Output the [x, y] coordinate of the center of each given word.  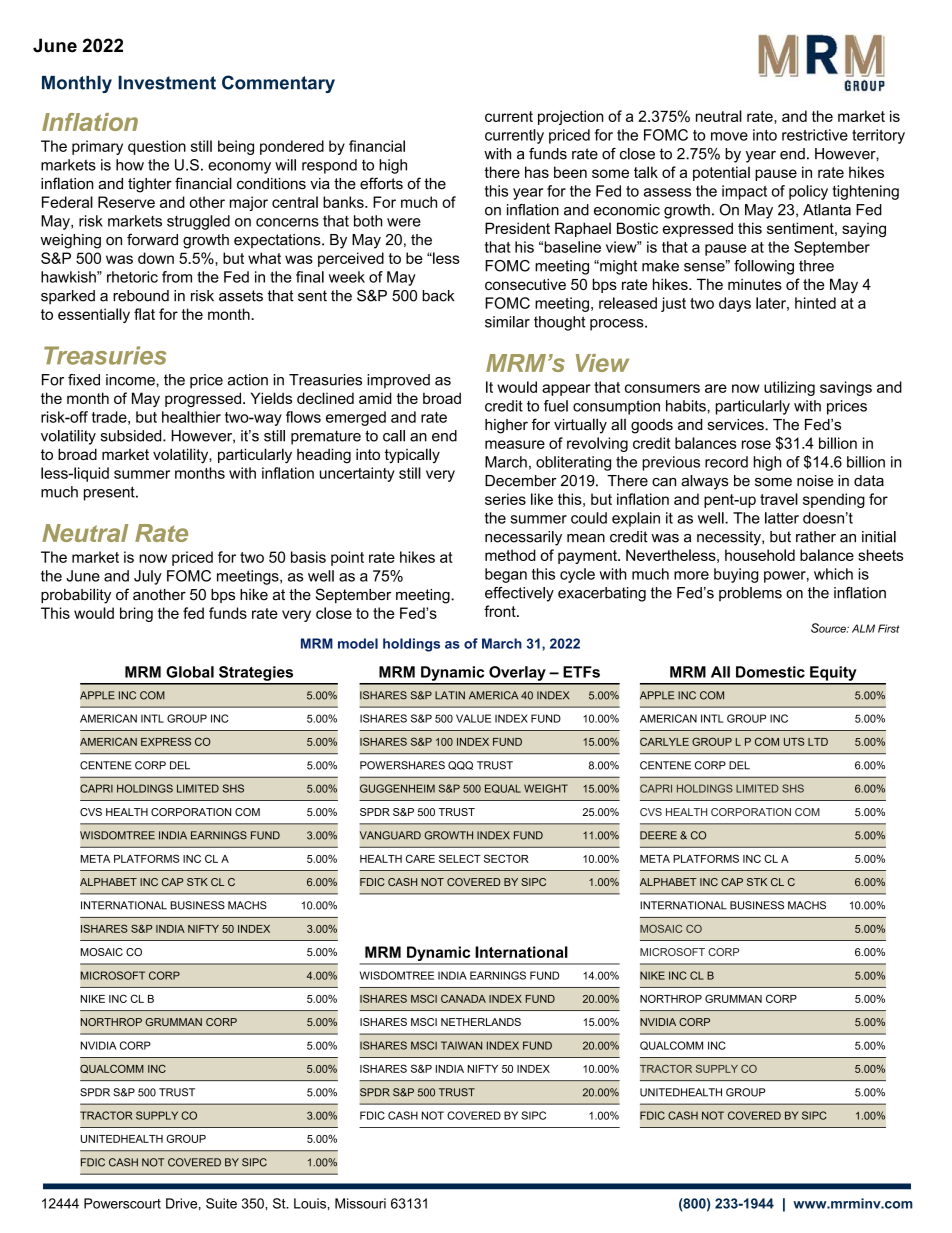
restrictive [815, 135]
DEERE [658, 835]
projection [570, 117]
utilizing [789, 388]
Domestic [770, 672]
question [157, 147]
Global [190, 672]
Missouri [360, 1203]
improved [398, 381]
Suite [221, 1203]
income [131, 380]
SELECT [460, 858]
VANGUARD [390, 835]
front [501, 611]
